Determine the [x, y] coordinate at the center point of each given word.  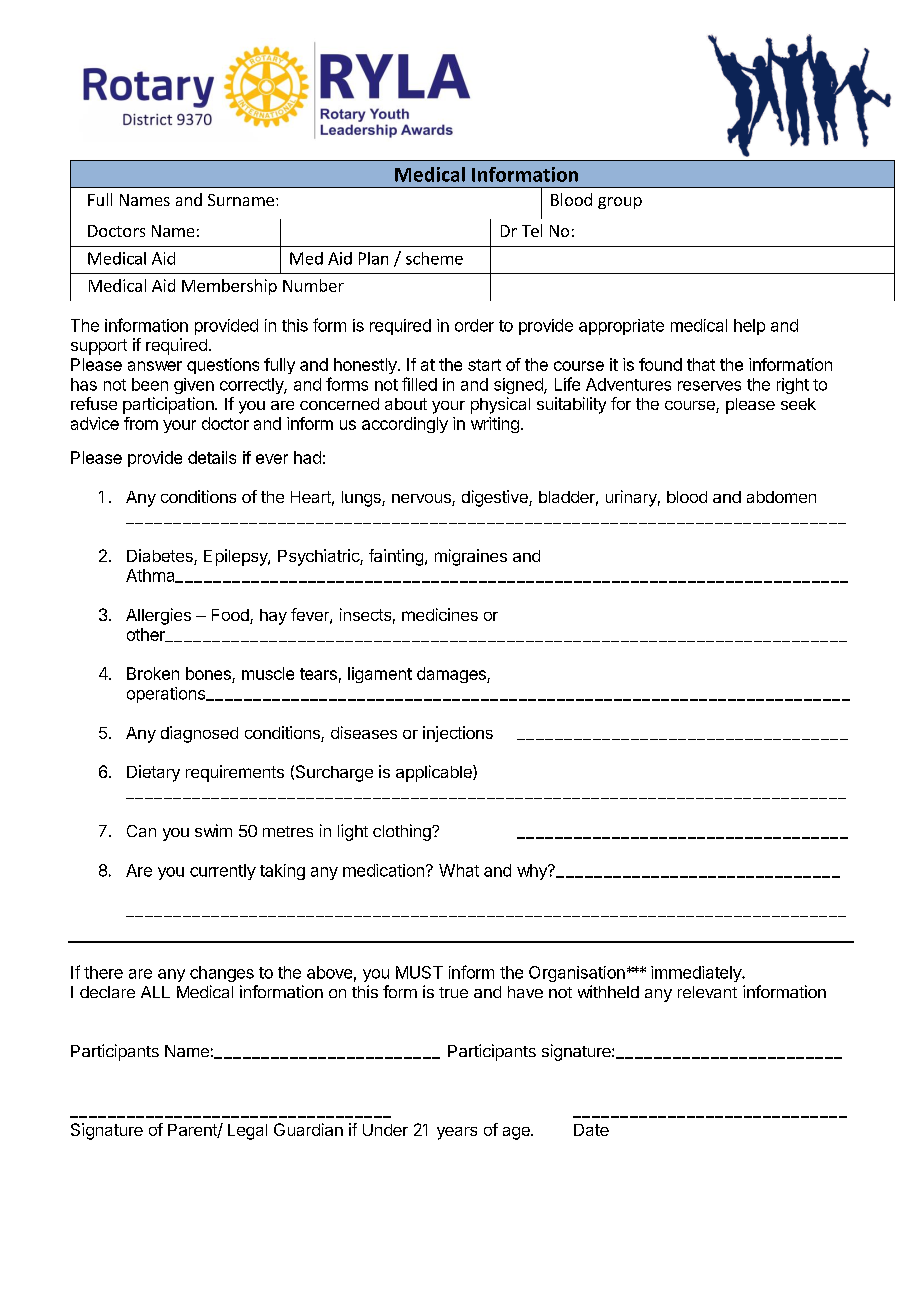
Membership [229, 287]
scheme [434, 258]
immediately [697, 974]
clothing [403, 832]
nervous [422, 500]
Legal [247, 1132]
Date [591, 1130]
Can [141, 831]
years [457, 1133]
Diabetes [161, 557]
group [620, 203]
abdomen [781, 497]
